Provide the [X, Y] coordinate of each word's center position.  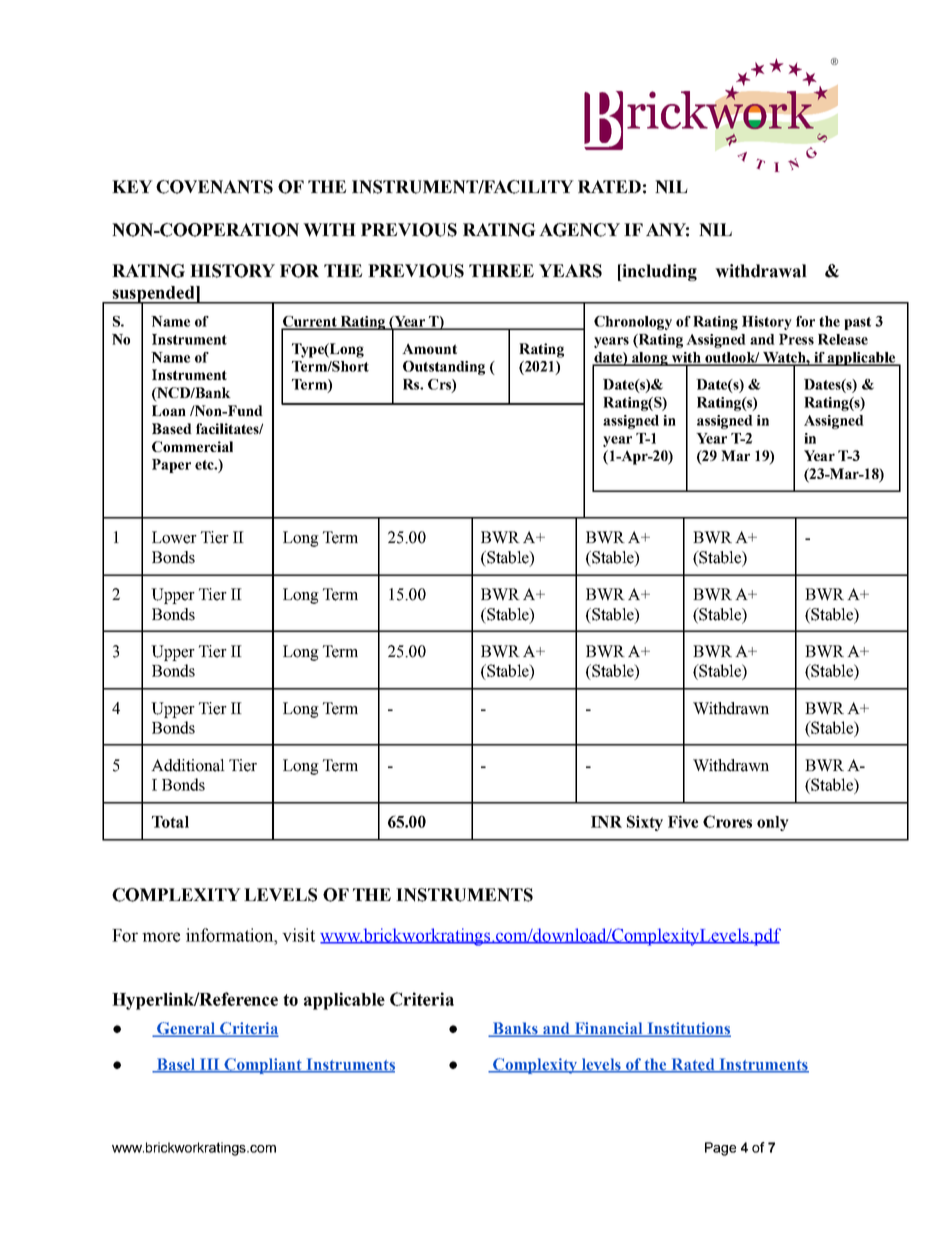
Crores [727, 821]
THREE [501, 270]
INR [606, 822]
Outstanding [444, 368]
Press [796, 339]
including [658, 272]
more [161, 937]
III [210, 1065]
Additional [188, 765]
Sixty [645, 823]
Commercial [192, 446]
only [773, 823]
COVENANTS [214, 187]
